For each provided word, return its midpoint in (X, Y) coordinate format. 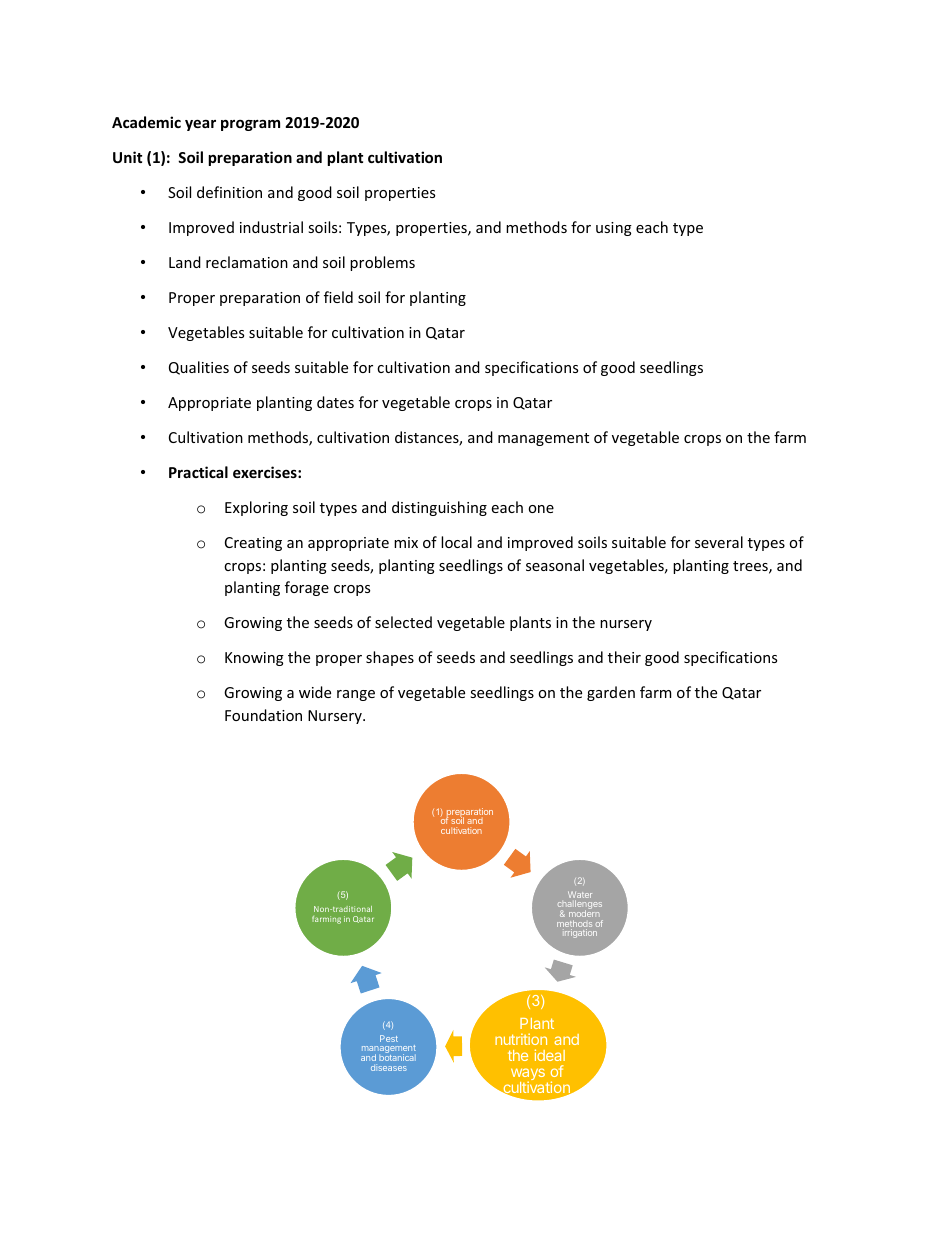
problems (382, 263)
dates (335, 402)
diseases (389, 1067)
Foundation (263, 715)
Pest (389, 1038)
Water (580, 896)
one (541, 509)
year (200, 125)
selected (403, 622)
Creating (253, 544)
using (614, 229)
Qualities (199, 368)
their (624, 657)
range (356, 695)
